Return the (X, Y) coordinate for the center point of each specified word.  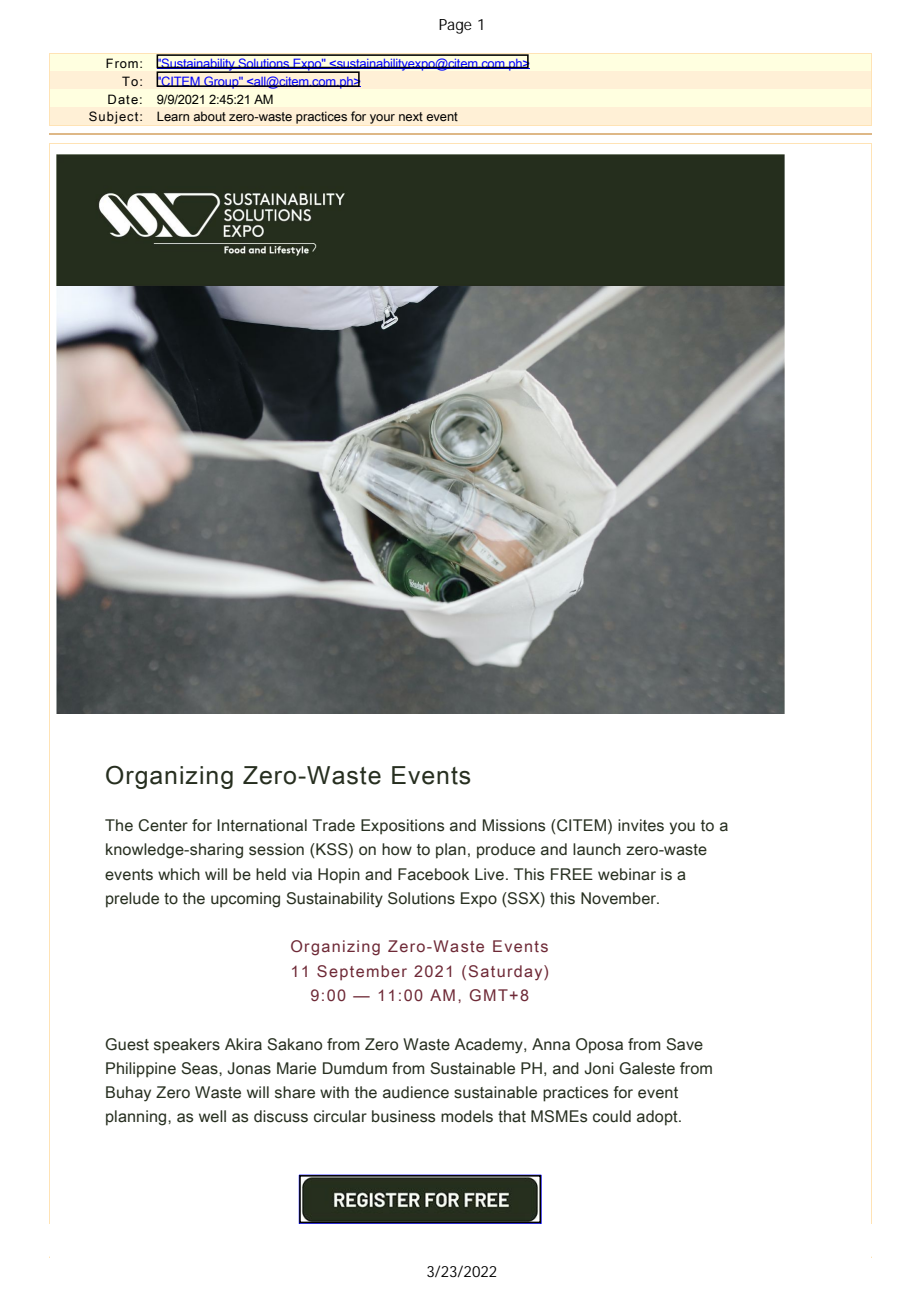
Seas (200, 1068)
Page (455, 26)
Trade (333, 825)
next (411, 116)
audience (416, 1092)
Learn (173, 116)
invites (641, 825)
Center (163, 825)
